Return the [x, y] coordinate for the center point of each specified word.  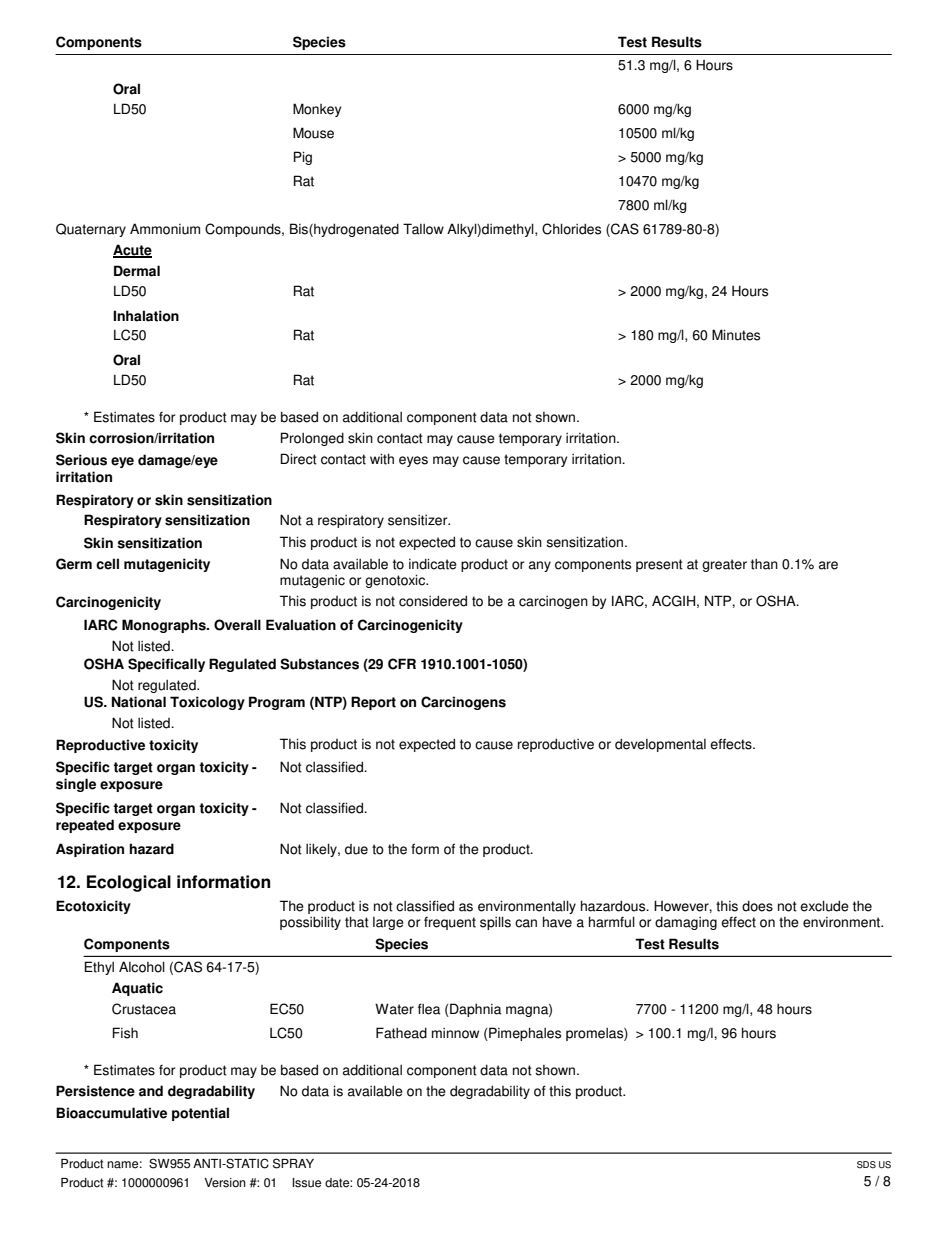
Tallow [423, 229]
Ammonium [165, 229]
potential [200, 1114]
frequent [450, 923]
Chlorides [571, 229]
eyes [413, 461]
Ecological [129, 883]
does [757, 906]
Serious [81, 460]
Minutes [736, 335]
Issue [306, 1183]
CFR [402, 664]
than [764, 564]
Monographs [165, 626]
